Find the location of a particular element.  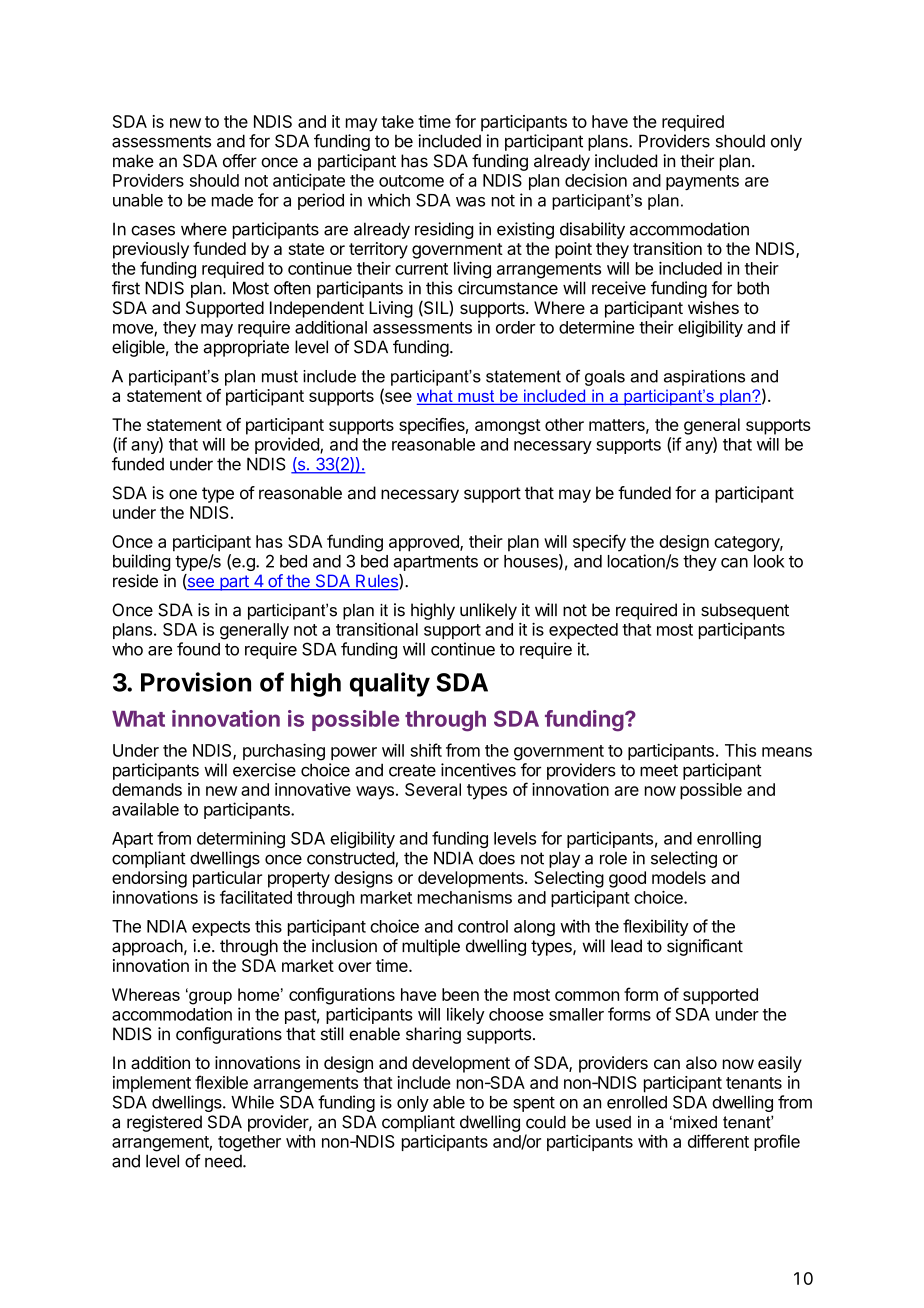

appropriate is located at coordinates (246, 348).
